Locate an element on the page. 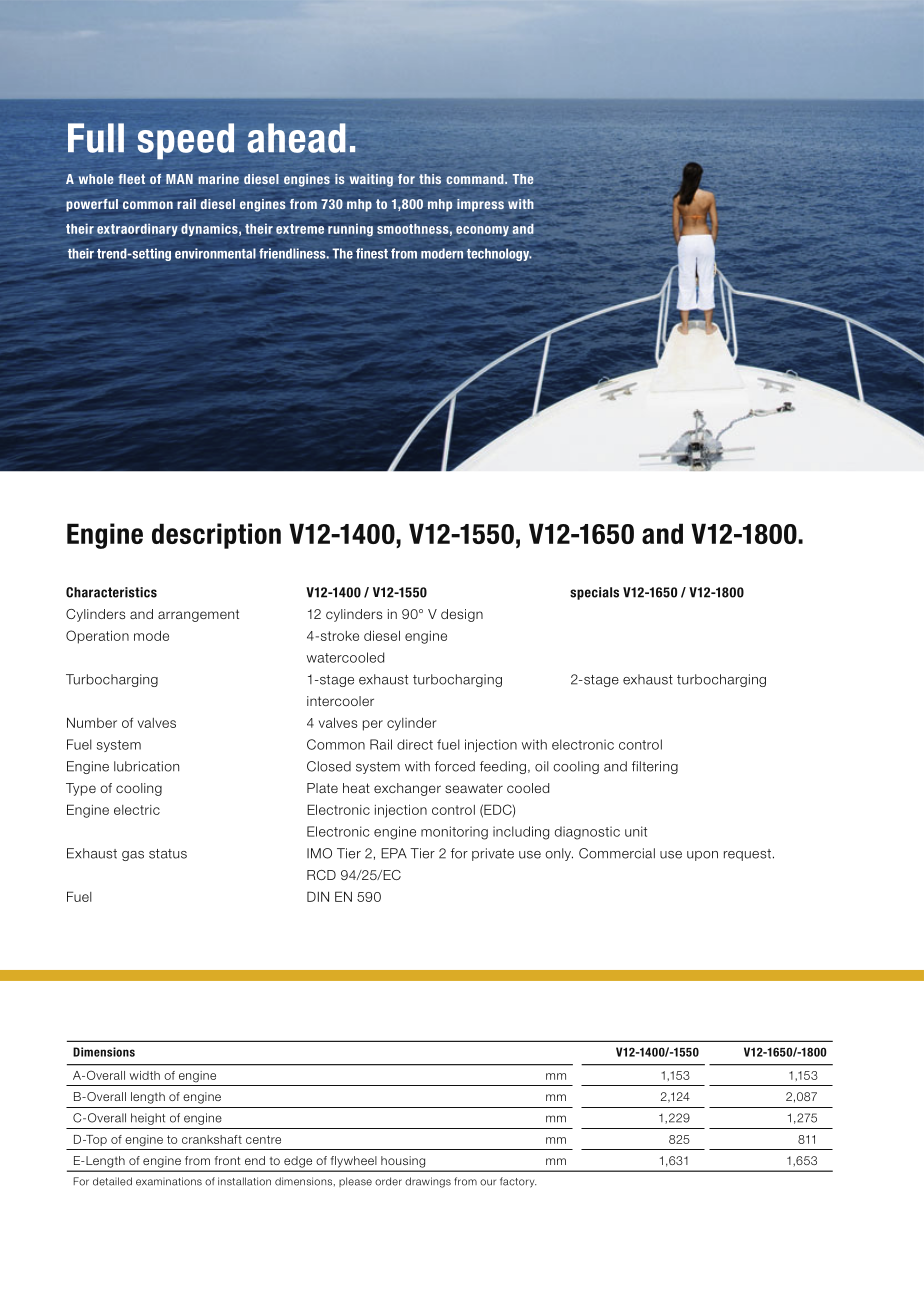 Image resolution: width=924 pixels, height=1308 pixels. electric is located at coordinates (137, 810).
